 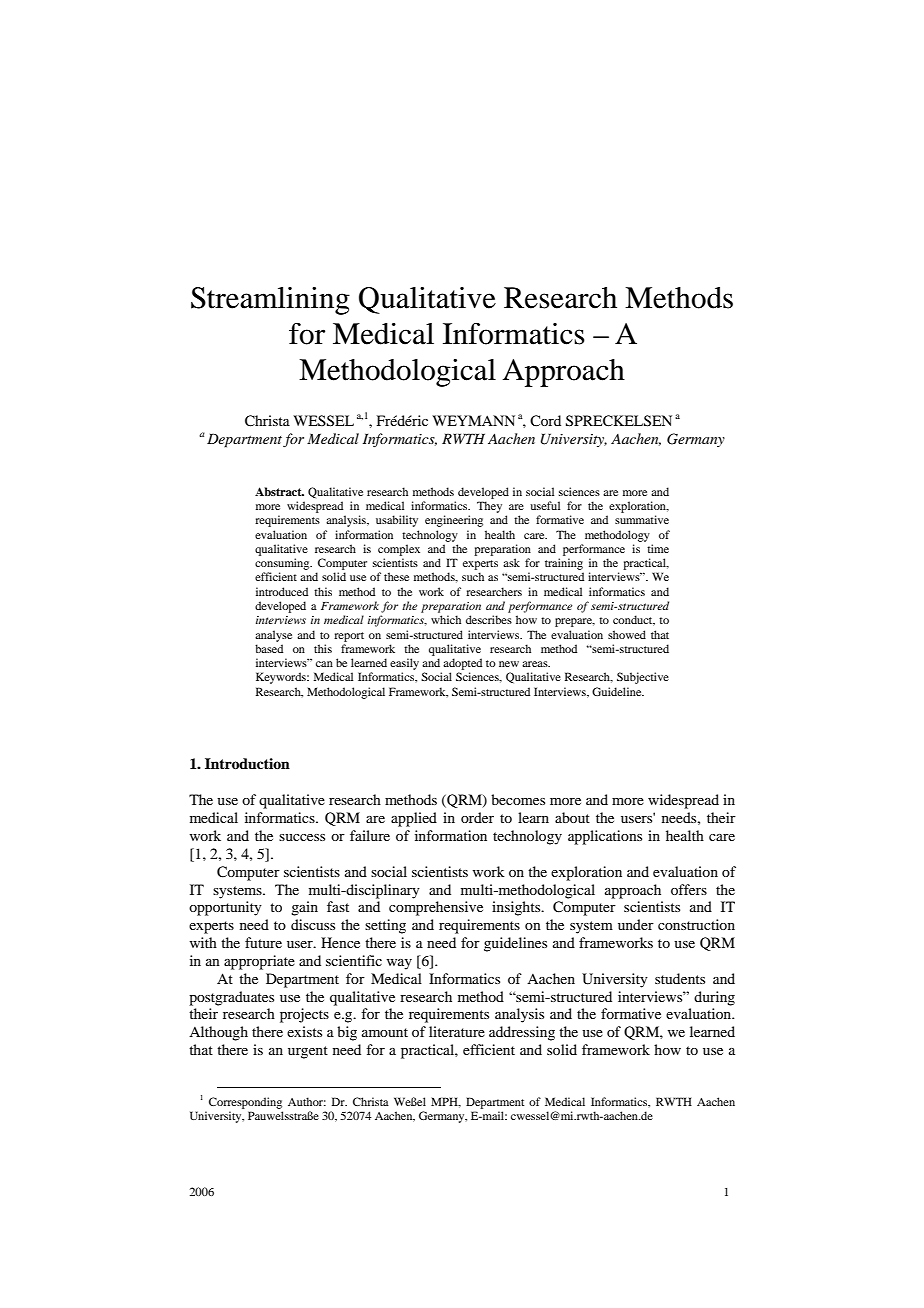 What do you see at coordinates (545, 421) in the image?
I see `Cord` at bounding box center [545, 421].
